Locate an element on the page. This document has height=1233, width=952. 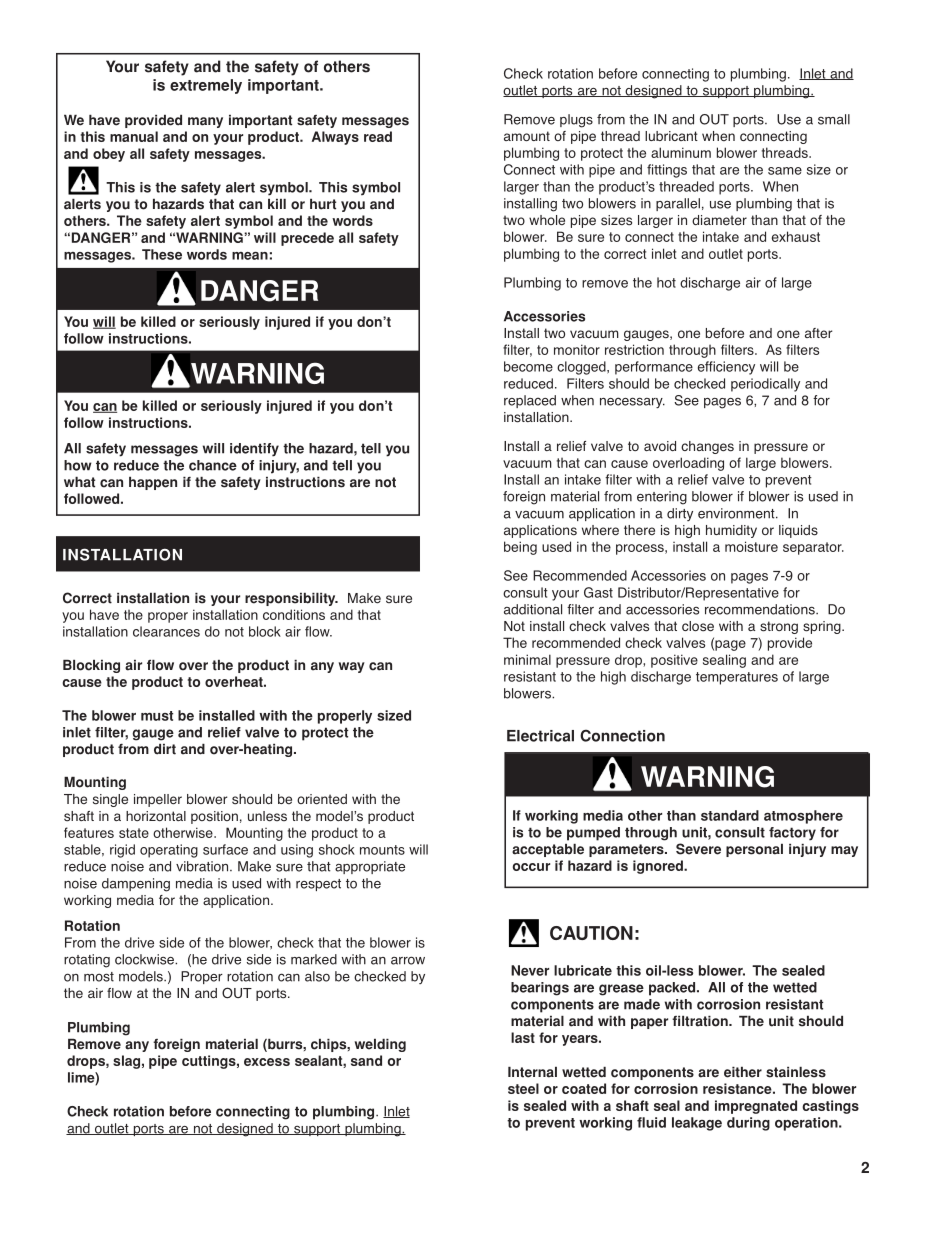
additional is located at coordinates (533, 609).
